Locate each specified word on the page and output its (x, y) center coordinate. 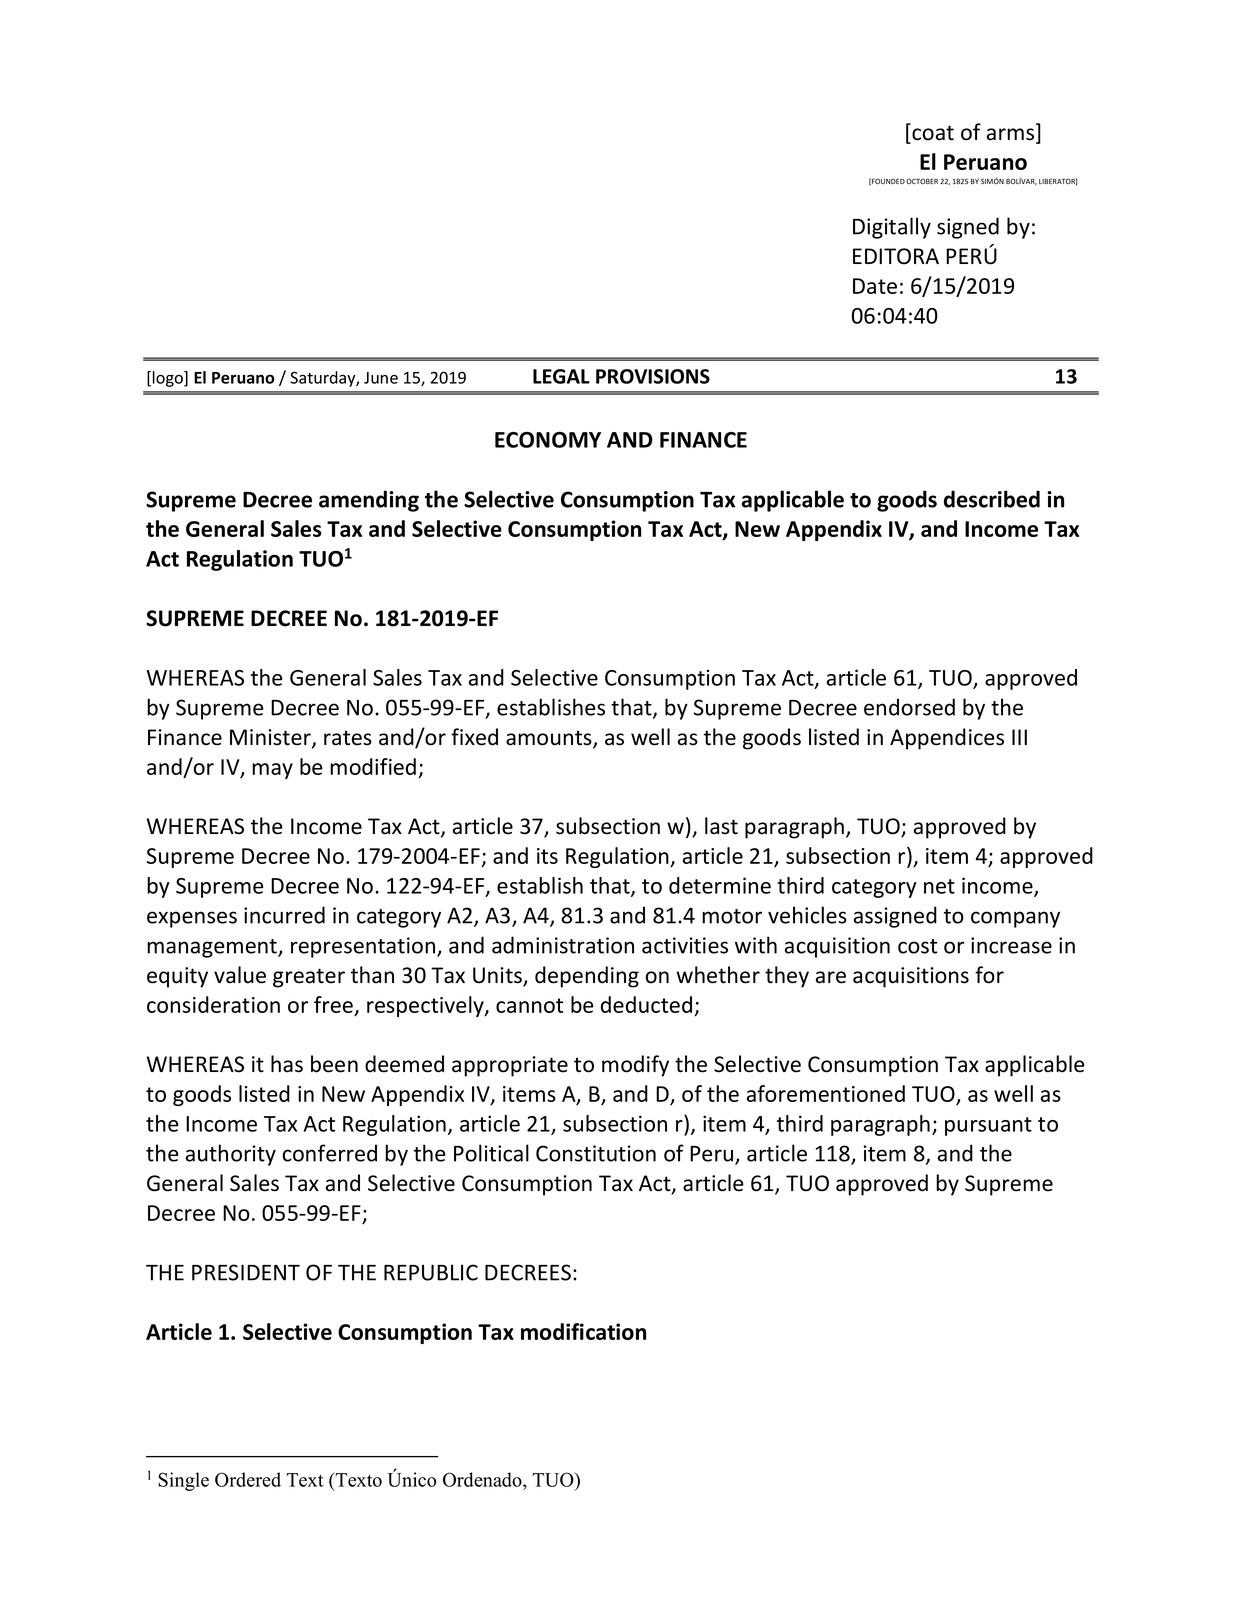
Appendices (947, 739)
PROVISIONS (653, 376)
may (272, 771)
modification (583, 1331)
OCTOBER (922, 181)
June (381, 378)
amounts (550, 739)
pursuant (988, 1126)
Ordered (248, 1479)
